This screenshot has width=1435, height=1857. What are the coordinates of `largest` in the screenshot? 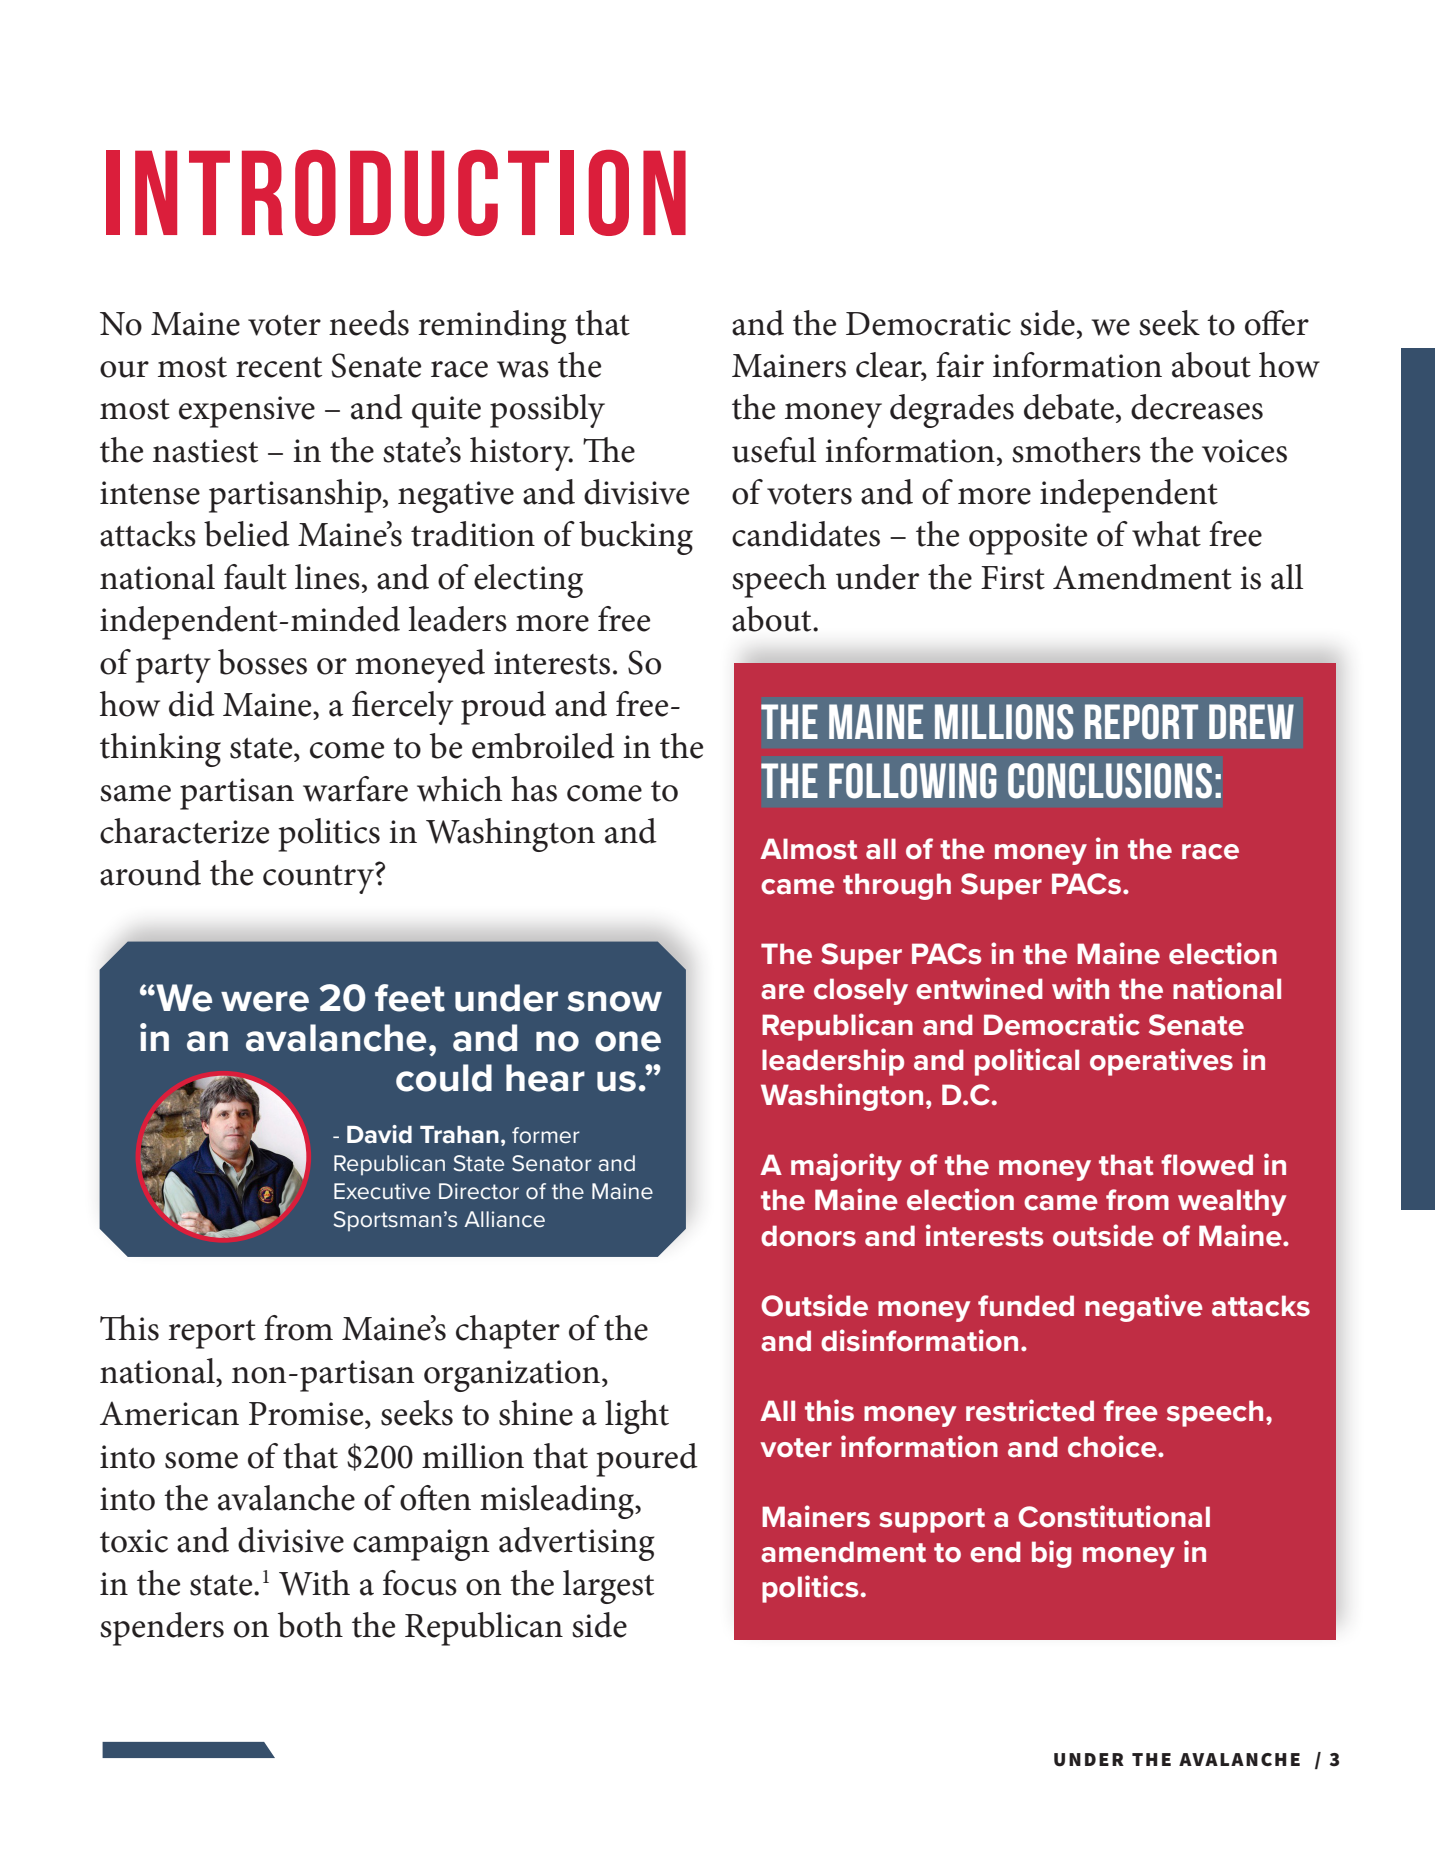 It's located at (608, 1587).
